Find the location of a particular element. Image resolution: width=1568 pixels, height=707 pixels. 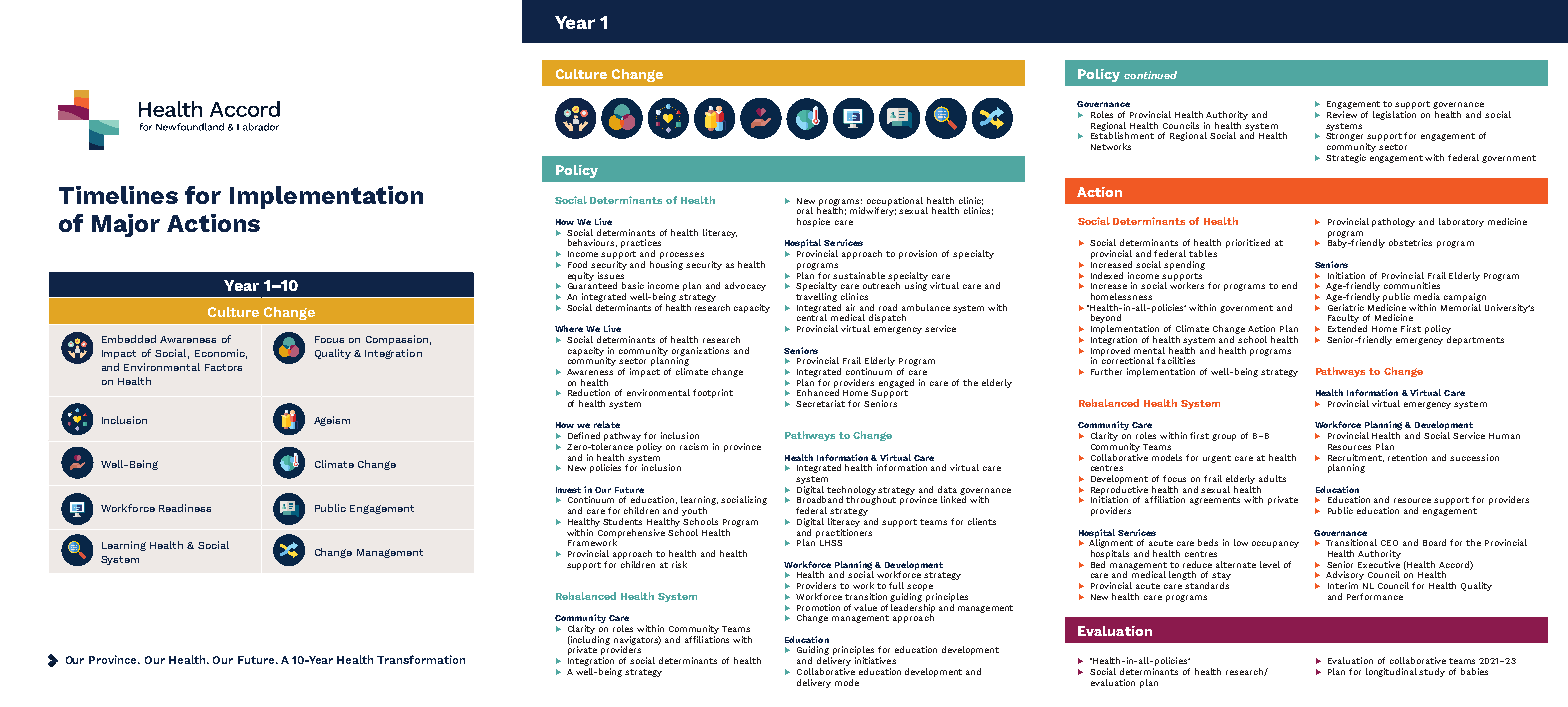

longitudinal is located at coordinates (1393, 672).
